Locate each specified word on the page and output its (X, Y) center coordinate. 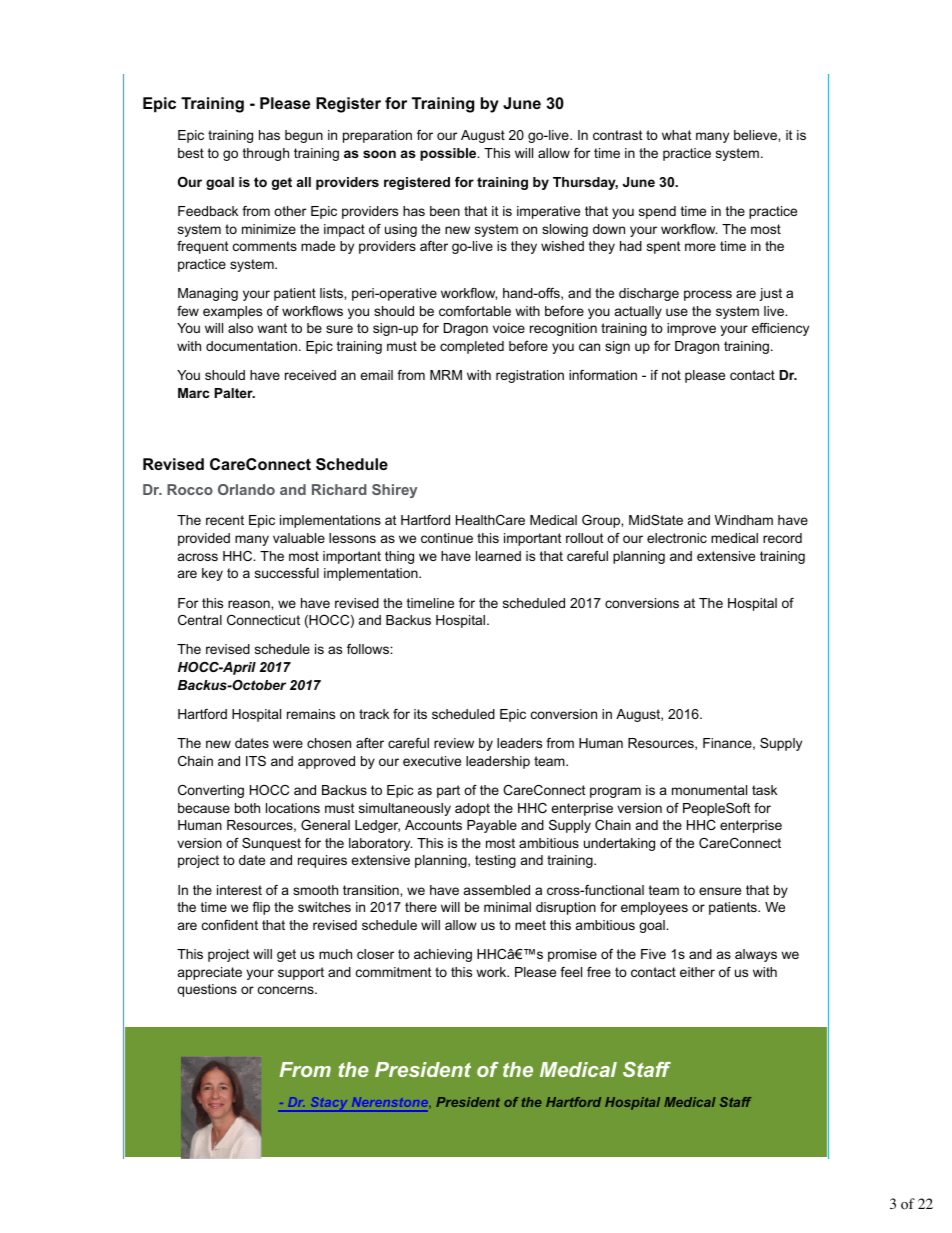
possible (449, 154)
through (266, 154)
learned (498, 556)
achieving (443, 955)
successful (287, 573)
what (677, 135)
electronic (677, 538)
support (301, 973)
